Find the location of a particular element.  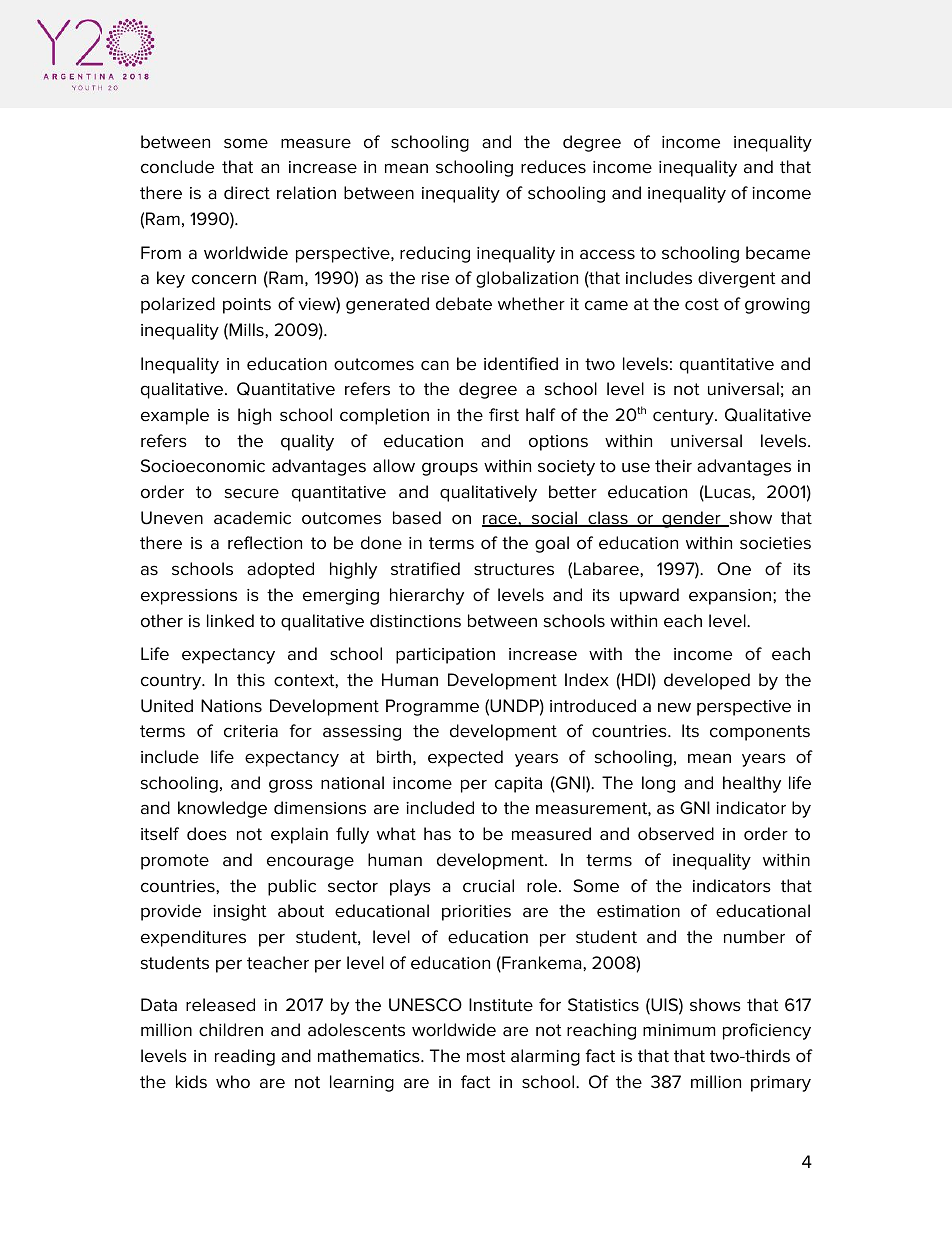

participation is located at coordinates (445, 656).
